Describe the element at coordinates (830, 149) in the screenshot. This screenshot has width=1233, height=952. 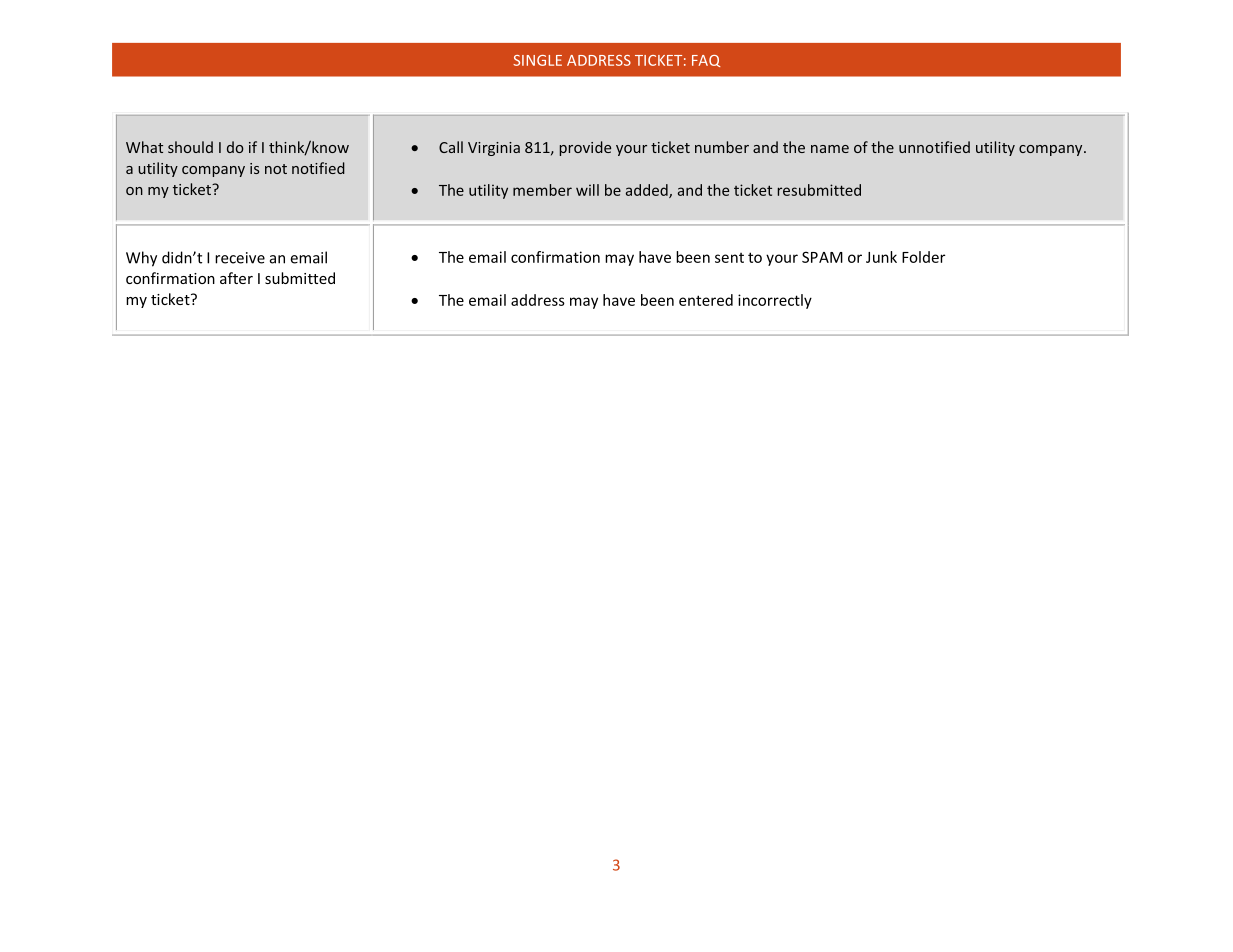
I see `name` at that location.
